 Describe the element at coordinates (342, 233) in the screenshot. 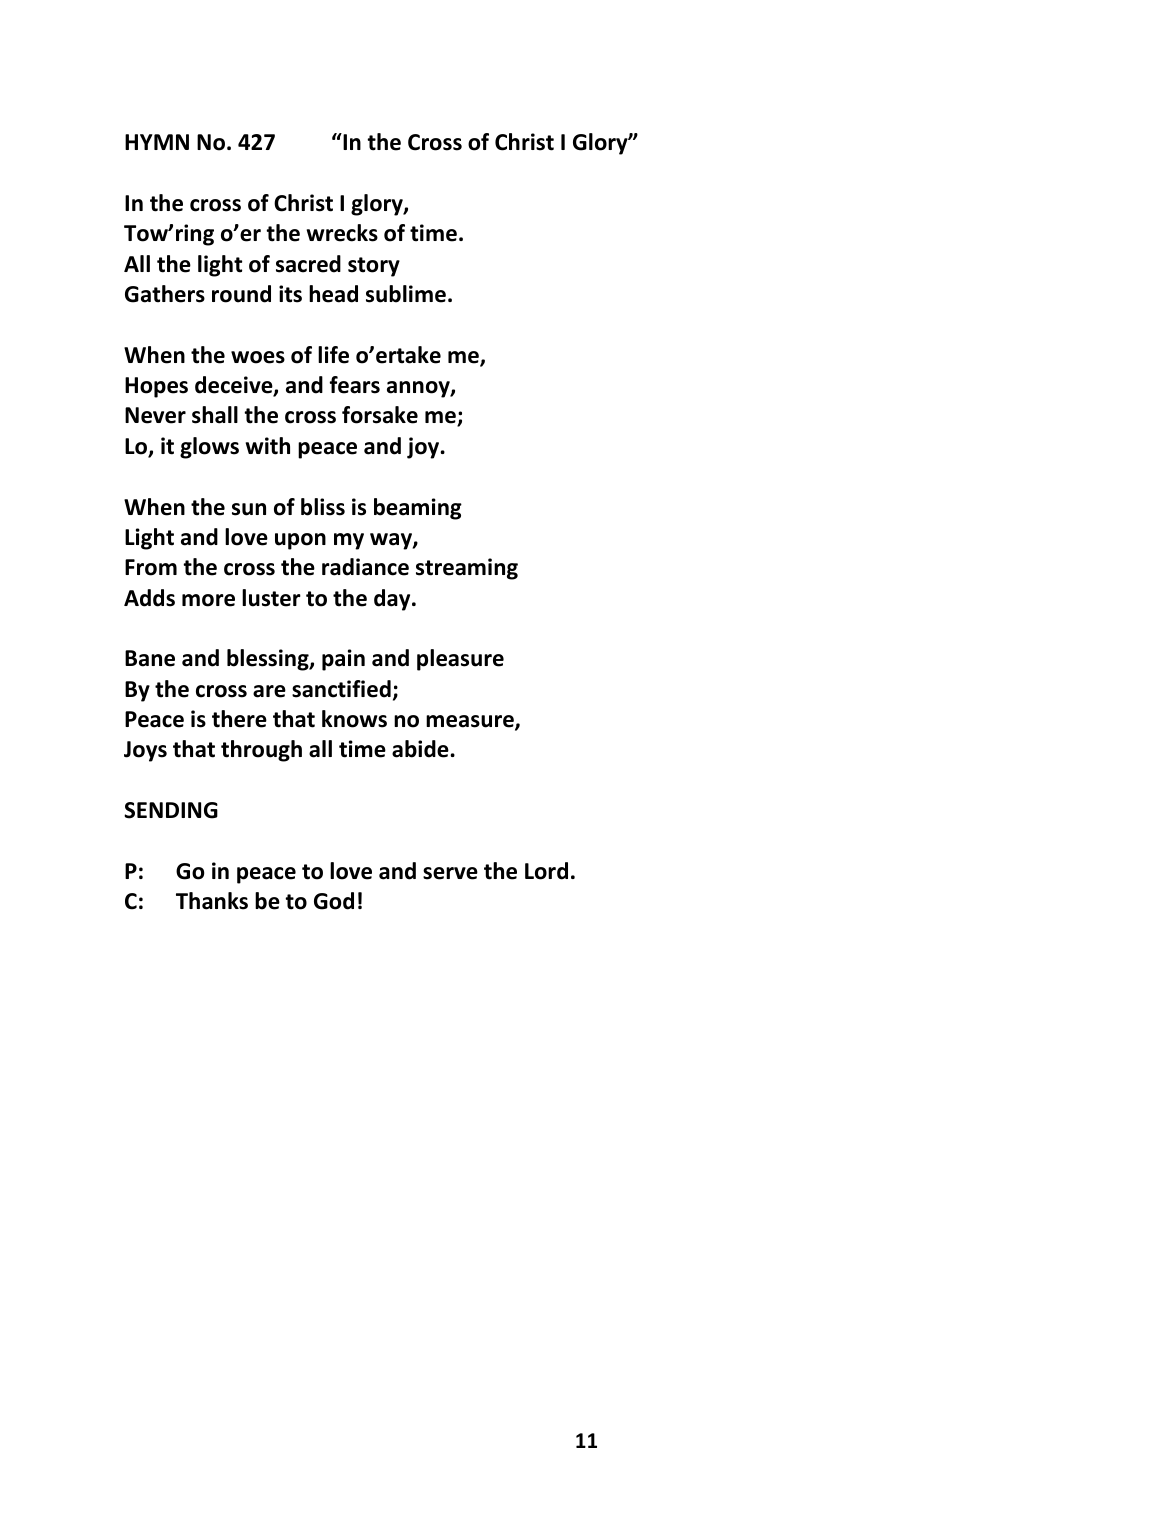

I see `wrecks` at that location.
